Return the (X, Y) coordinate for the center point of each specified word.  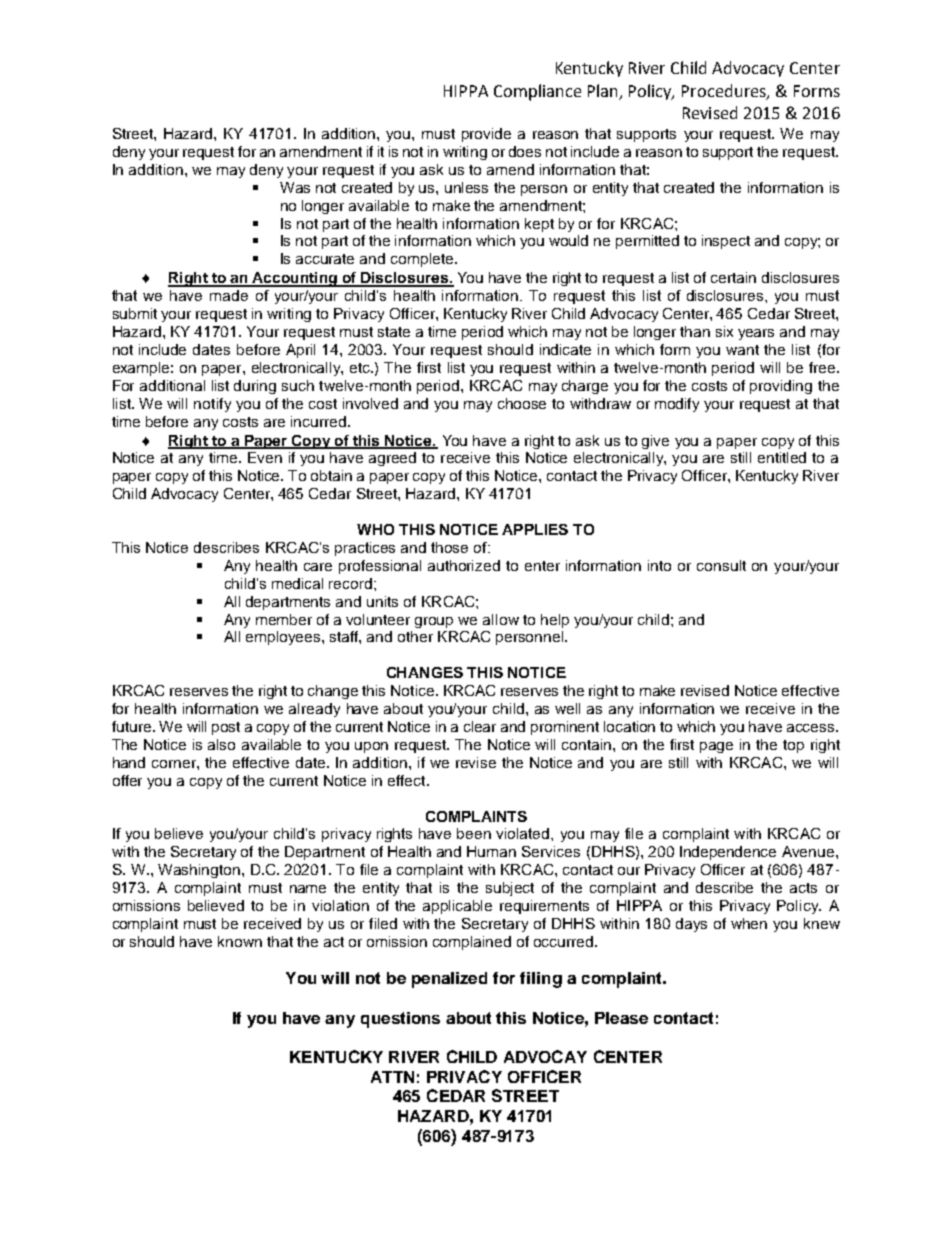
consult (721, 565)
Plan (602, 90)
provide (486, 135)
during (255, 387)
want (742, 350)
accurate (325, 259)
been (474, 833)
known (240, 941)
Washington (199, 871)
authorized (464, 565)
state (394, 332)
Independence (728, 853)
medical (297, 583)
